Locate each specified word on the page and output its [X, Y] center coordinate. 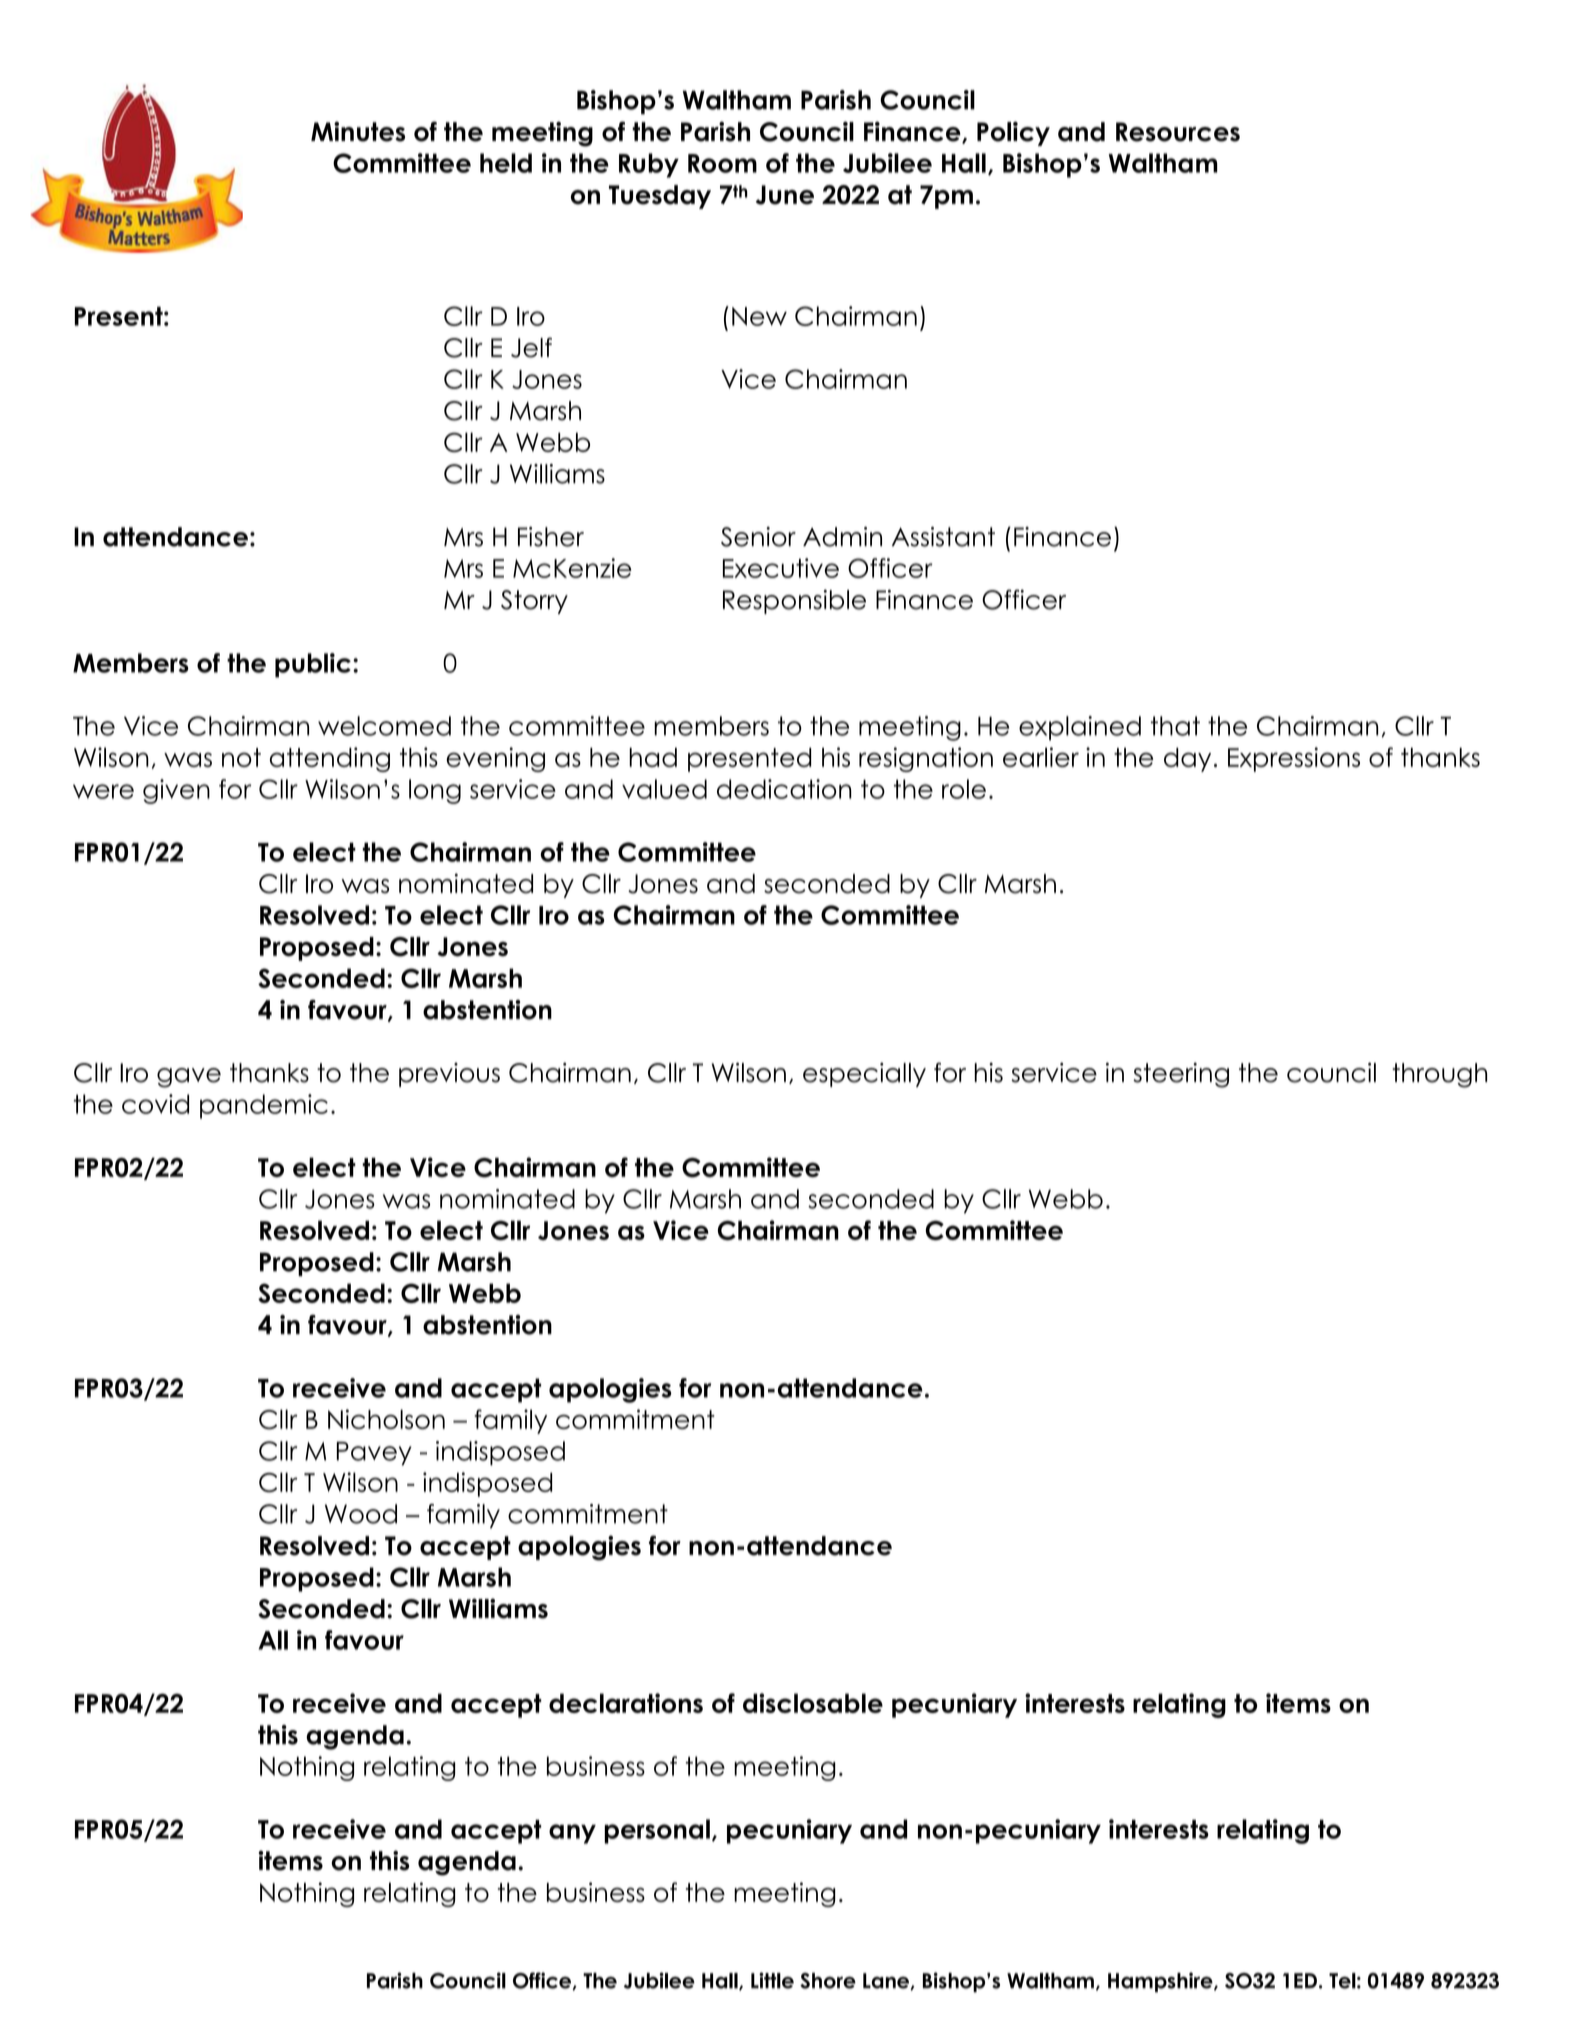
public [313, 665]
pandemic [264, 1106]
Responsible [794, 602]
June [785, 195]
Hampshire [1161, 1982]
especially [864, 1075]
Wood [361, 1514]
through [1439, 1075]
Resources [1178, 132]
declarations [626, 1703]
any [572, 1834]
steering [1181, 1075]
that [1175, 726]
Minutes [358, 131]
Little [772, 1980]
